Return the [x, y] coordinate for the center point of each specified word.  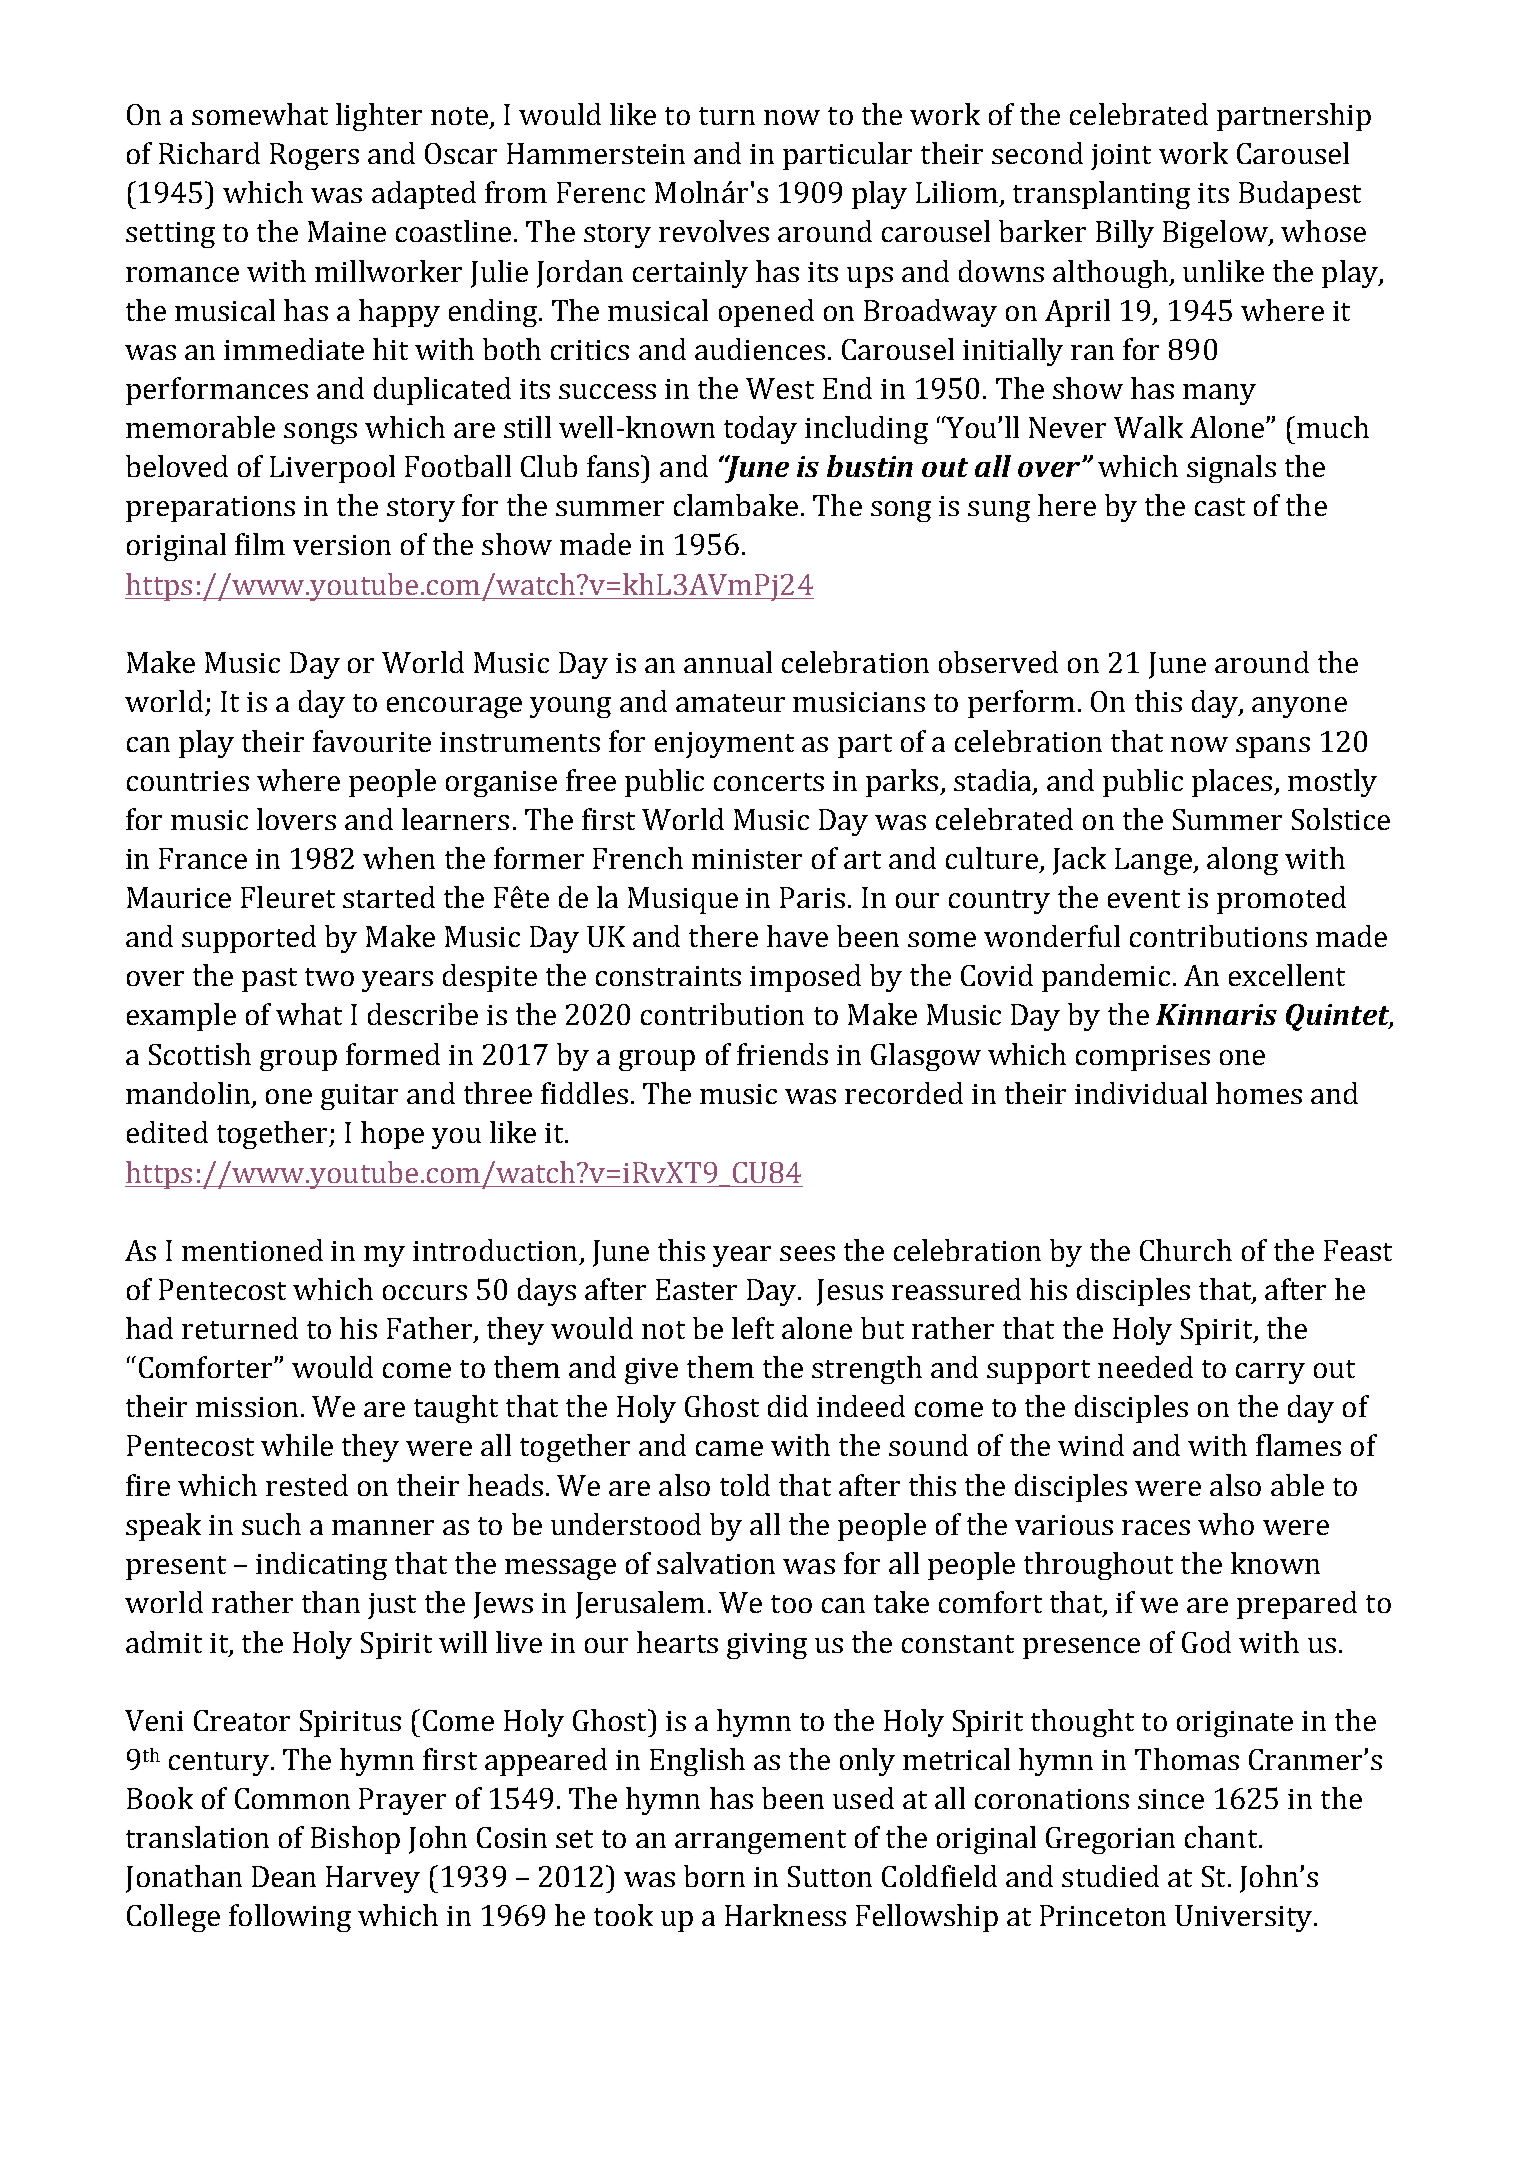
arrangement [760, 1842]
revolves [714, 231]
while [297, 1445]
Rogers [314, 156]
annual [728, 662]
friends [782, 1054]
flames [1298, 1445]
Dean [284, 1876]
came [729, 1448]
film [260, 544]
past [269, 980]
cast [1220, 507]
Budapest [1300, 195]
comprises [1143, 1058]
